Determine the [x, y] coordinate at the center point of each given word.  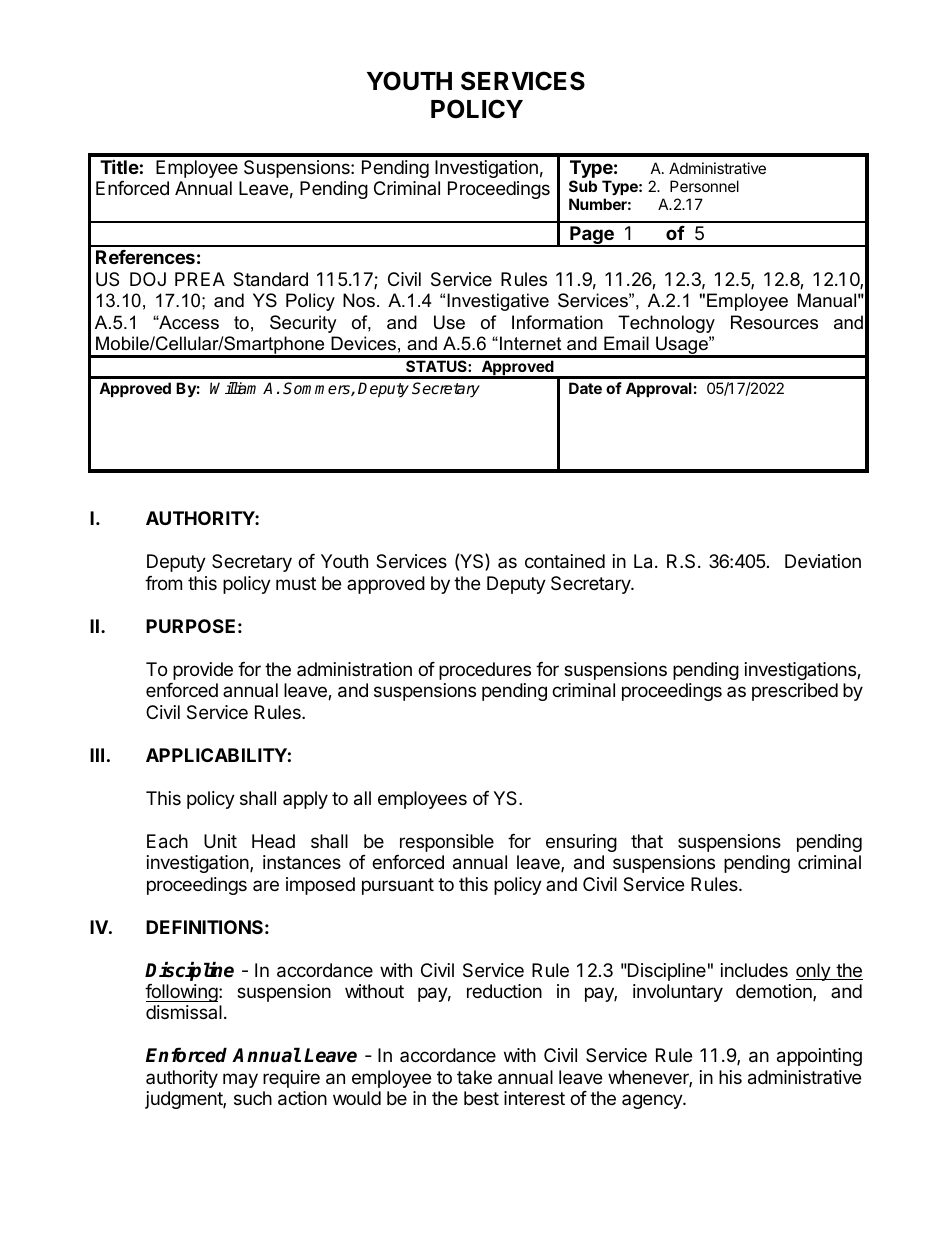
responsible [447, 843]
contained [565, 561]
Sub [583, 186]
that [647, 841]
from [163, 583]
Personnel [704, 186]
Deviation [823, 561]
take [474, 1077]
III [97, 755]
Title [119, 166]
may [240, 1080]
